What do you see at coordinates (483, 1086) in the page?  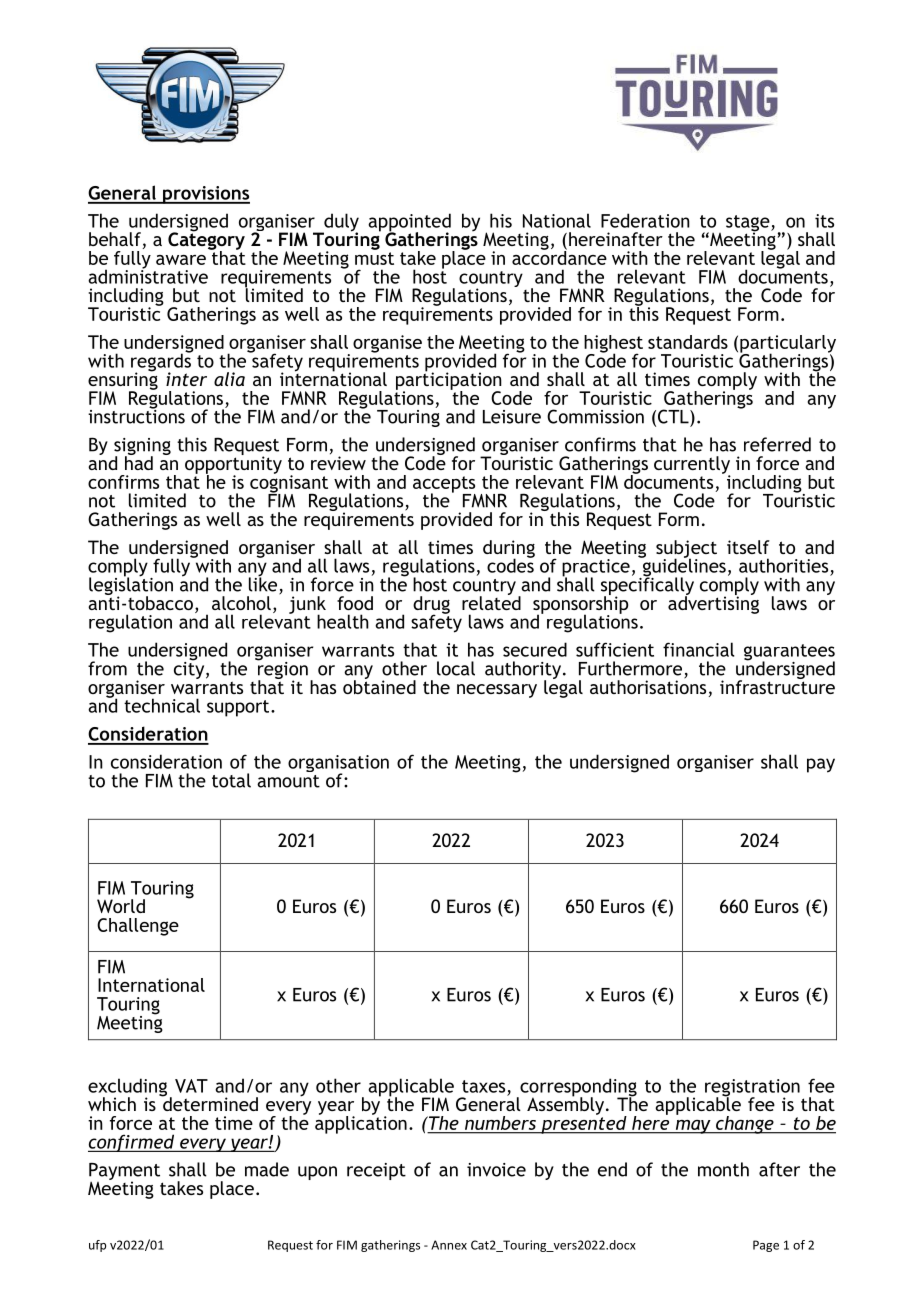 I see `taxes` at bounding box center [483, 1086].
